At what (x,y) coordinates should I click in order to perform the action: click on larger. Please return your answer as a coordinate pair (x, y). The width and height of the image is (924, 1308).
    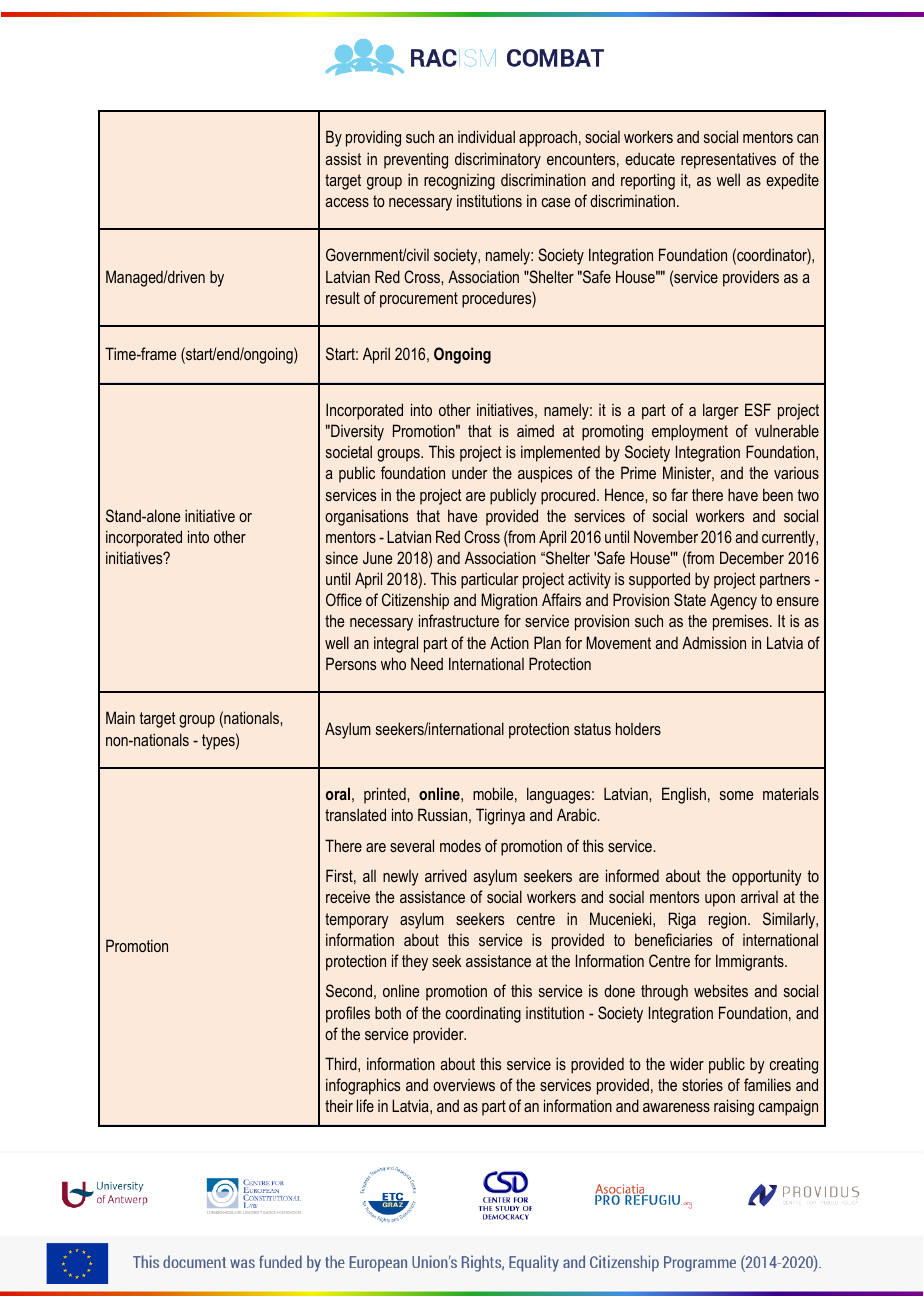
    Looking at the image, I should click on (720, 411).
